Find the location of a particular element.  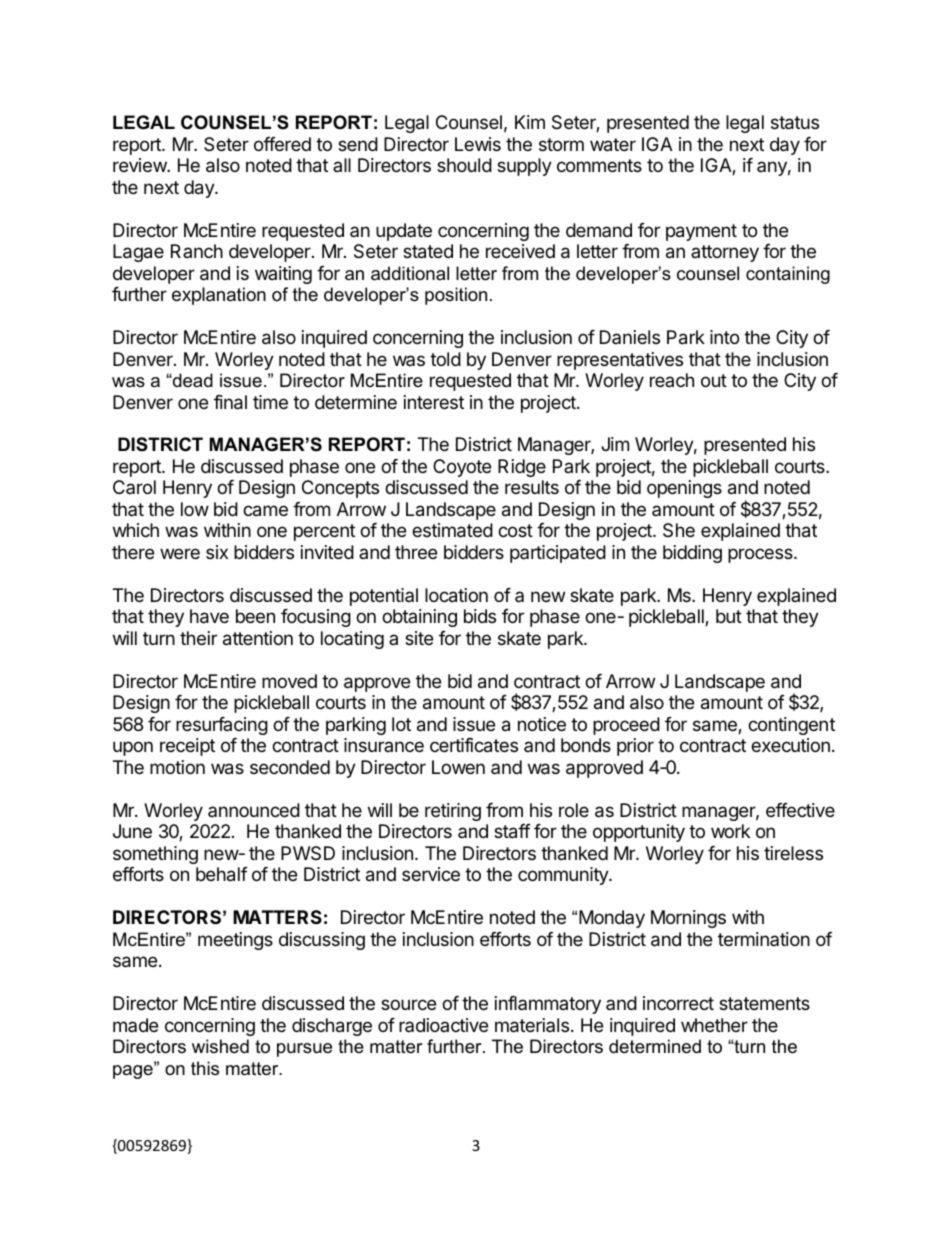

location is located at coordinates (456, 595).
